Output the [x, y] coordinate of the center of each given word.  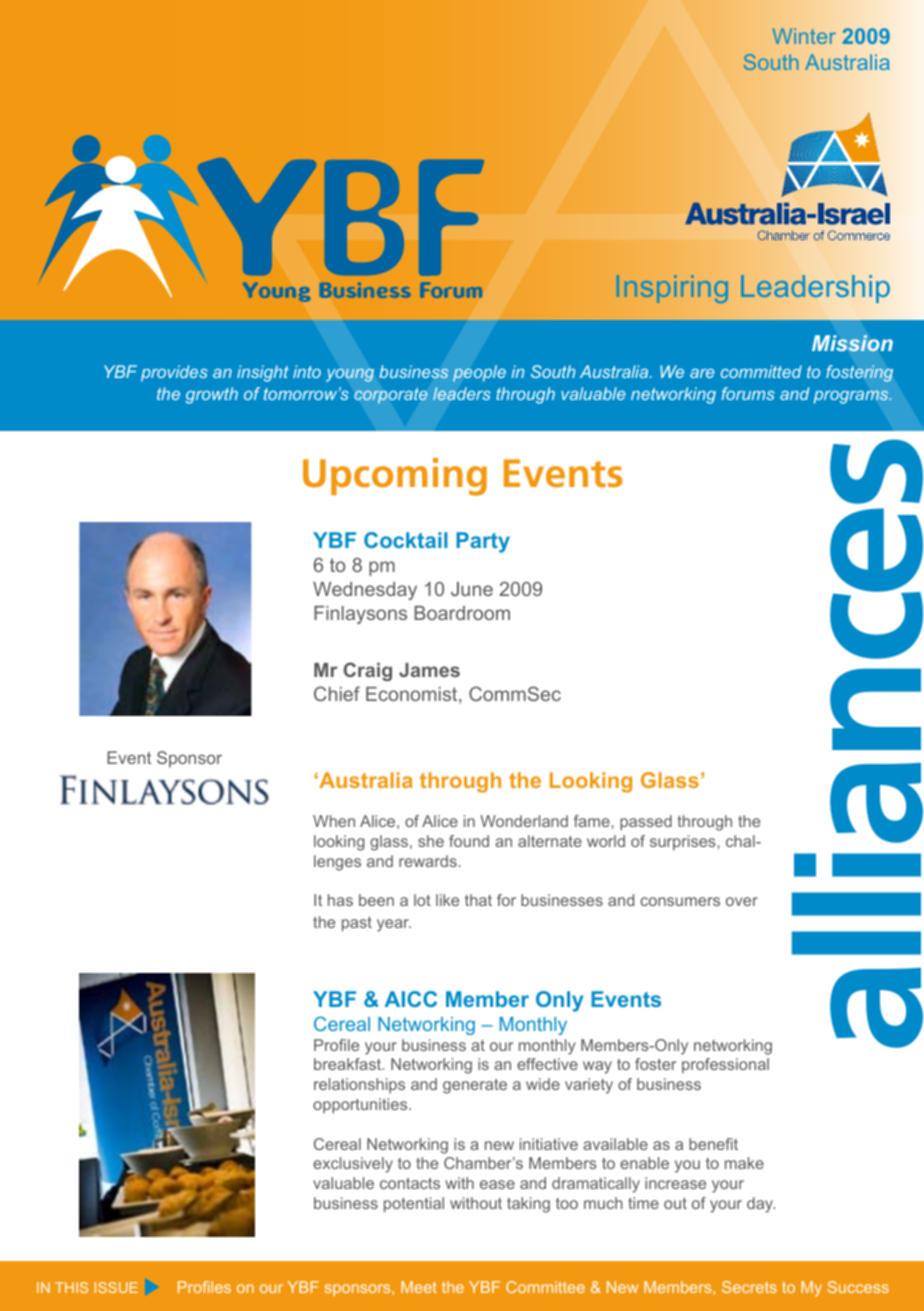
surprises [683, 842]
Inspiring [672, 289]
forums [747, 393]
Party [483, 542]
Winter [804, 36]
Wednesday [365, 591]
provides [174, 373]
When [334, 821]
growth [212, 395]
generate [475, 1086]
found [469, 841]
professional [725, 1065]
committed [761, 371]
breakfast [348, 1064]
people [479, 373]
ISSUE [116, 1287]
